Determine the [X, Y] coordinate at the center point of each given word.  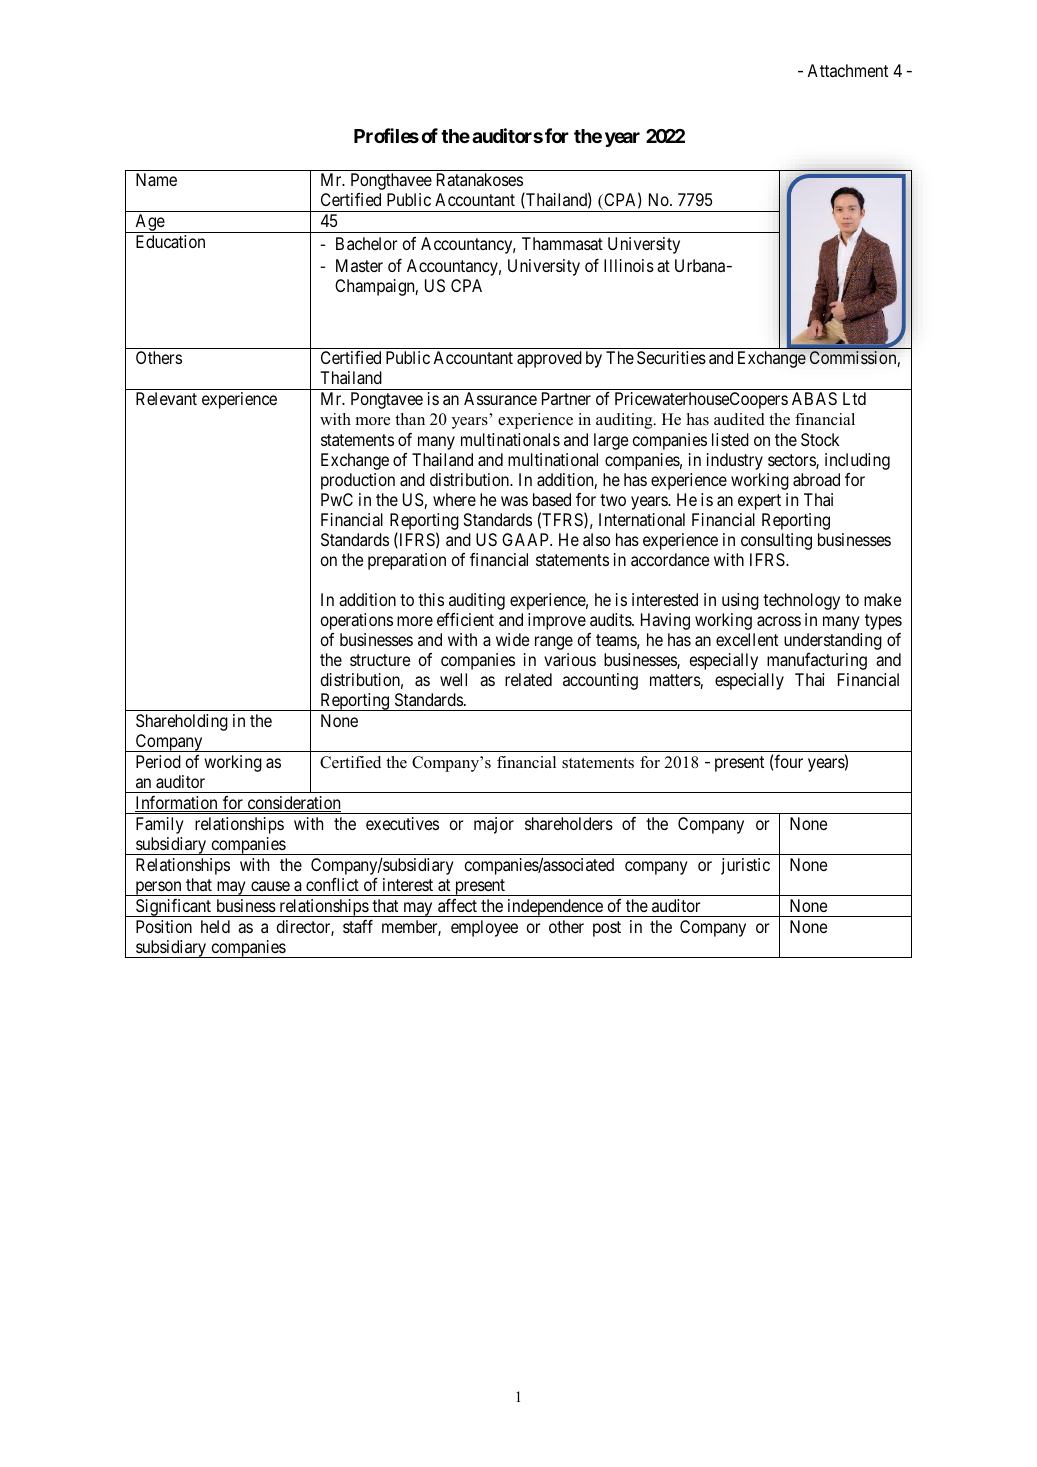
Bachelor [366, 243]
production [358, 481]
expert [759, 502]
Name [156, 179]
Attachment [847, 70]
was [514, 501]
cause [270, 886]
